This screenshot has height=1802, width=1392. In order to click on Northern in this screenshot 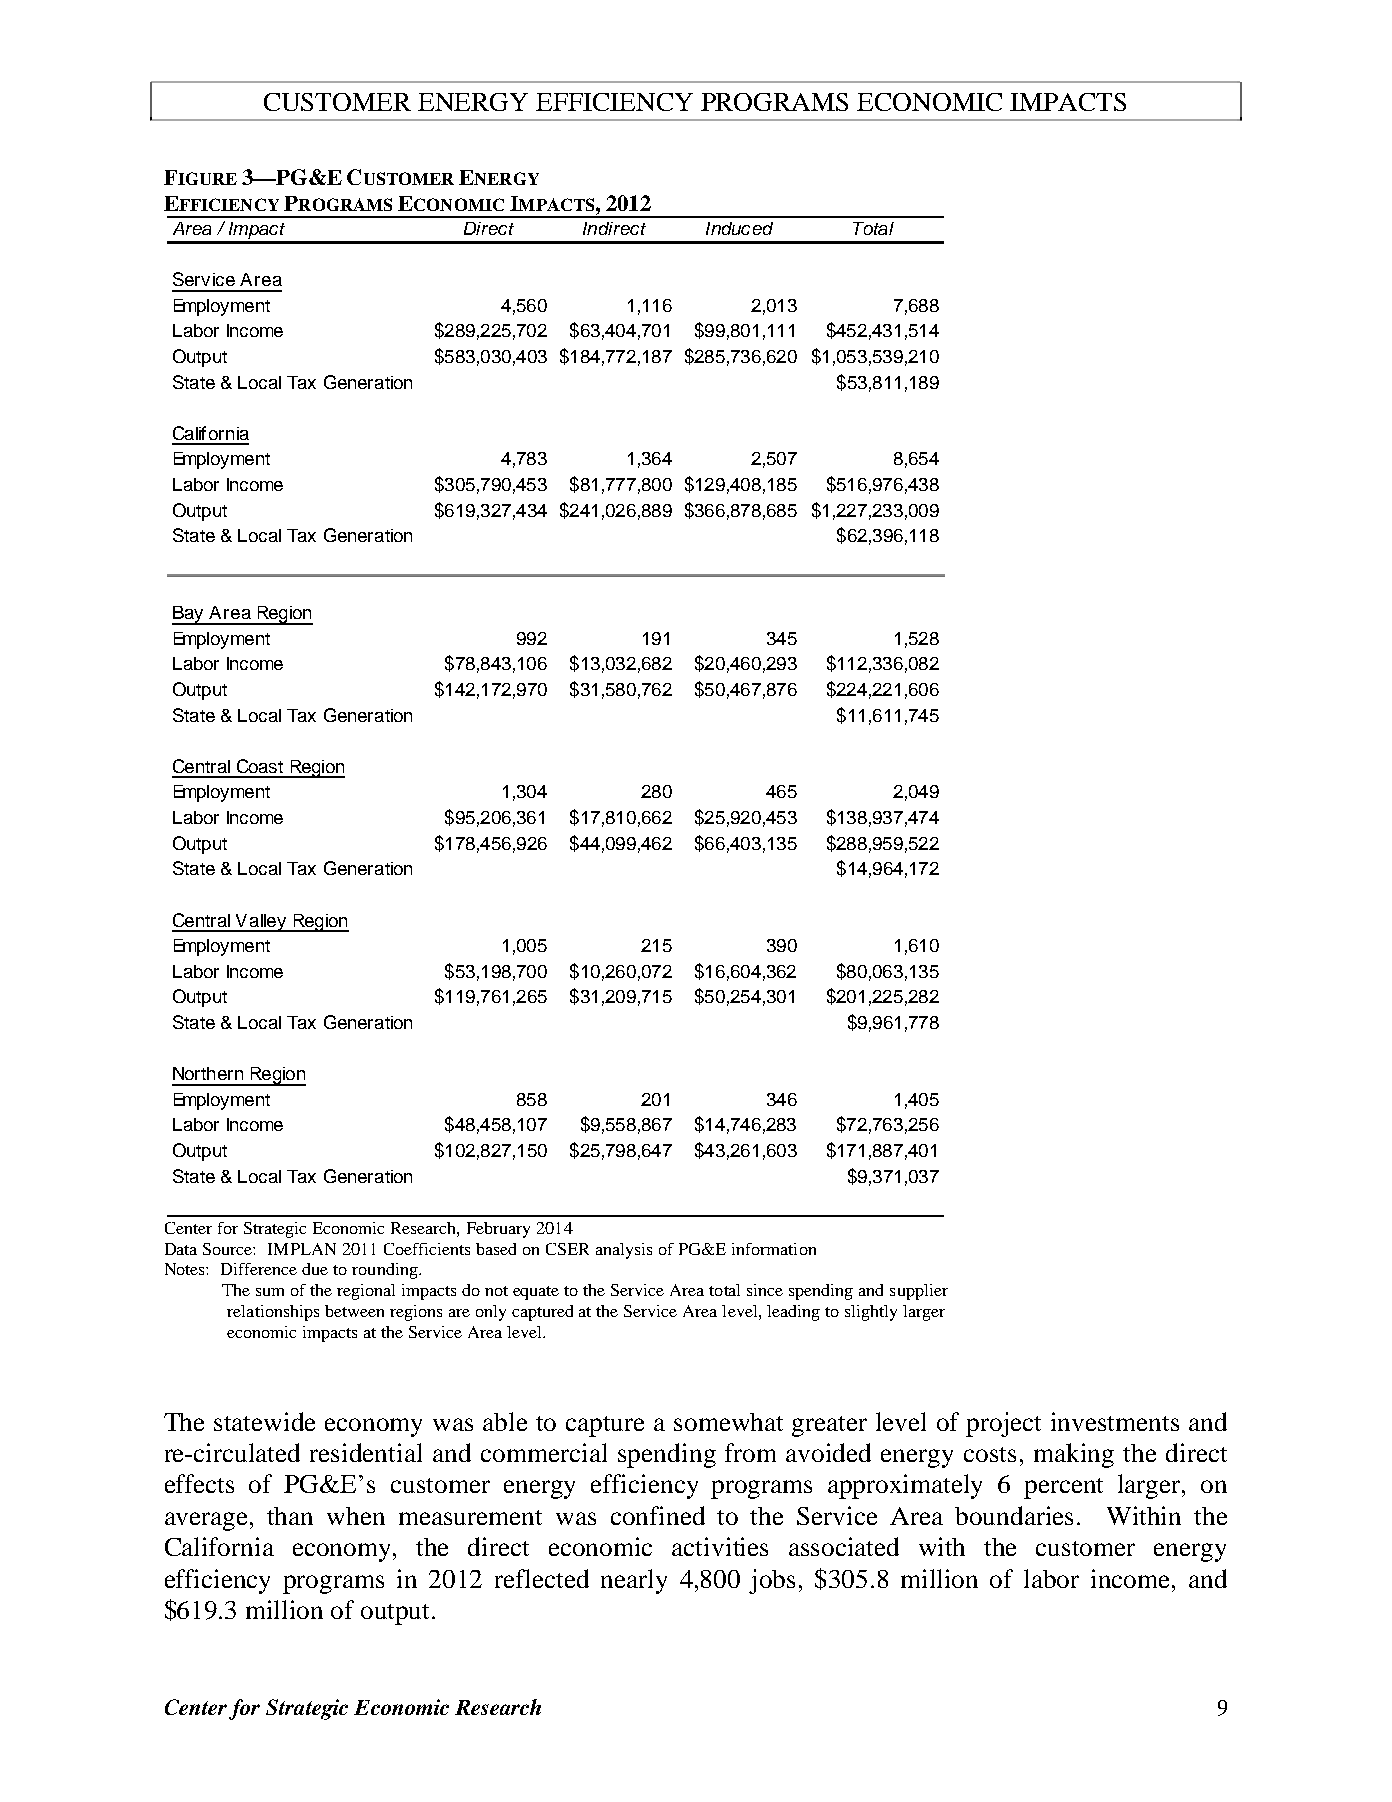, I will do `click(208, 1073)`.
